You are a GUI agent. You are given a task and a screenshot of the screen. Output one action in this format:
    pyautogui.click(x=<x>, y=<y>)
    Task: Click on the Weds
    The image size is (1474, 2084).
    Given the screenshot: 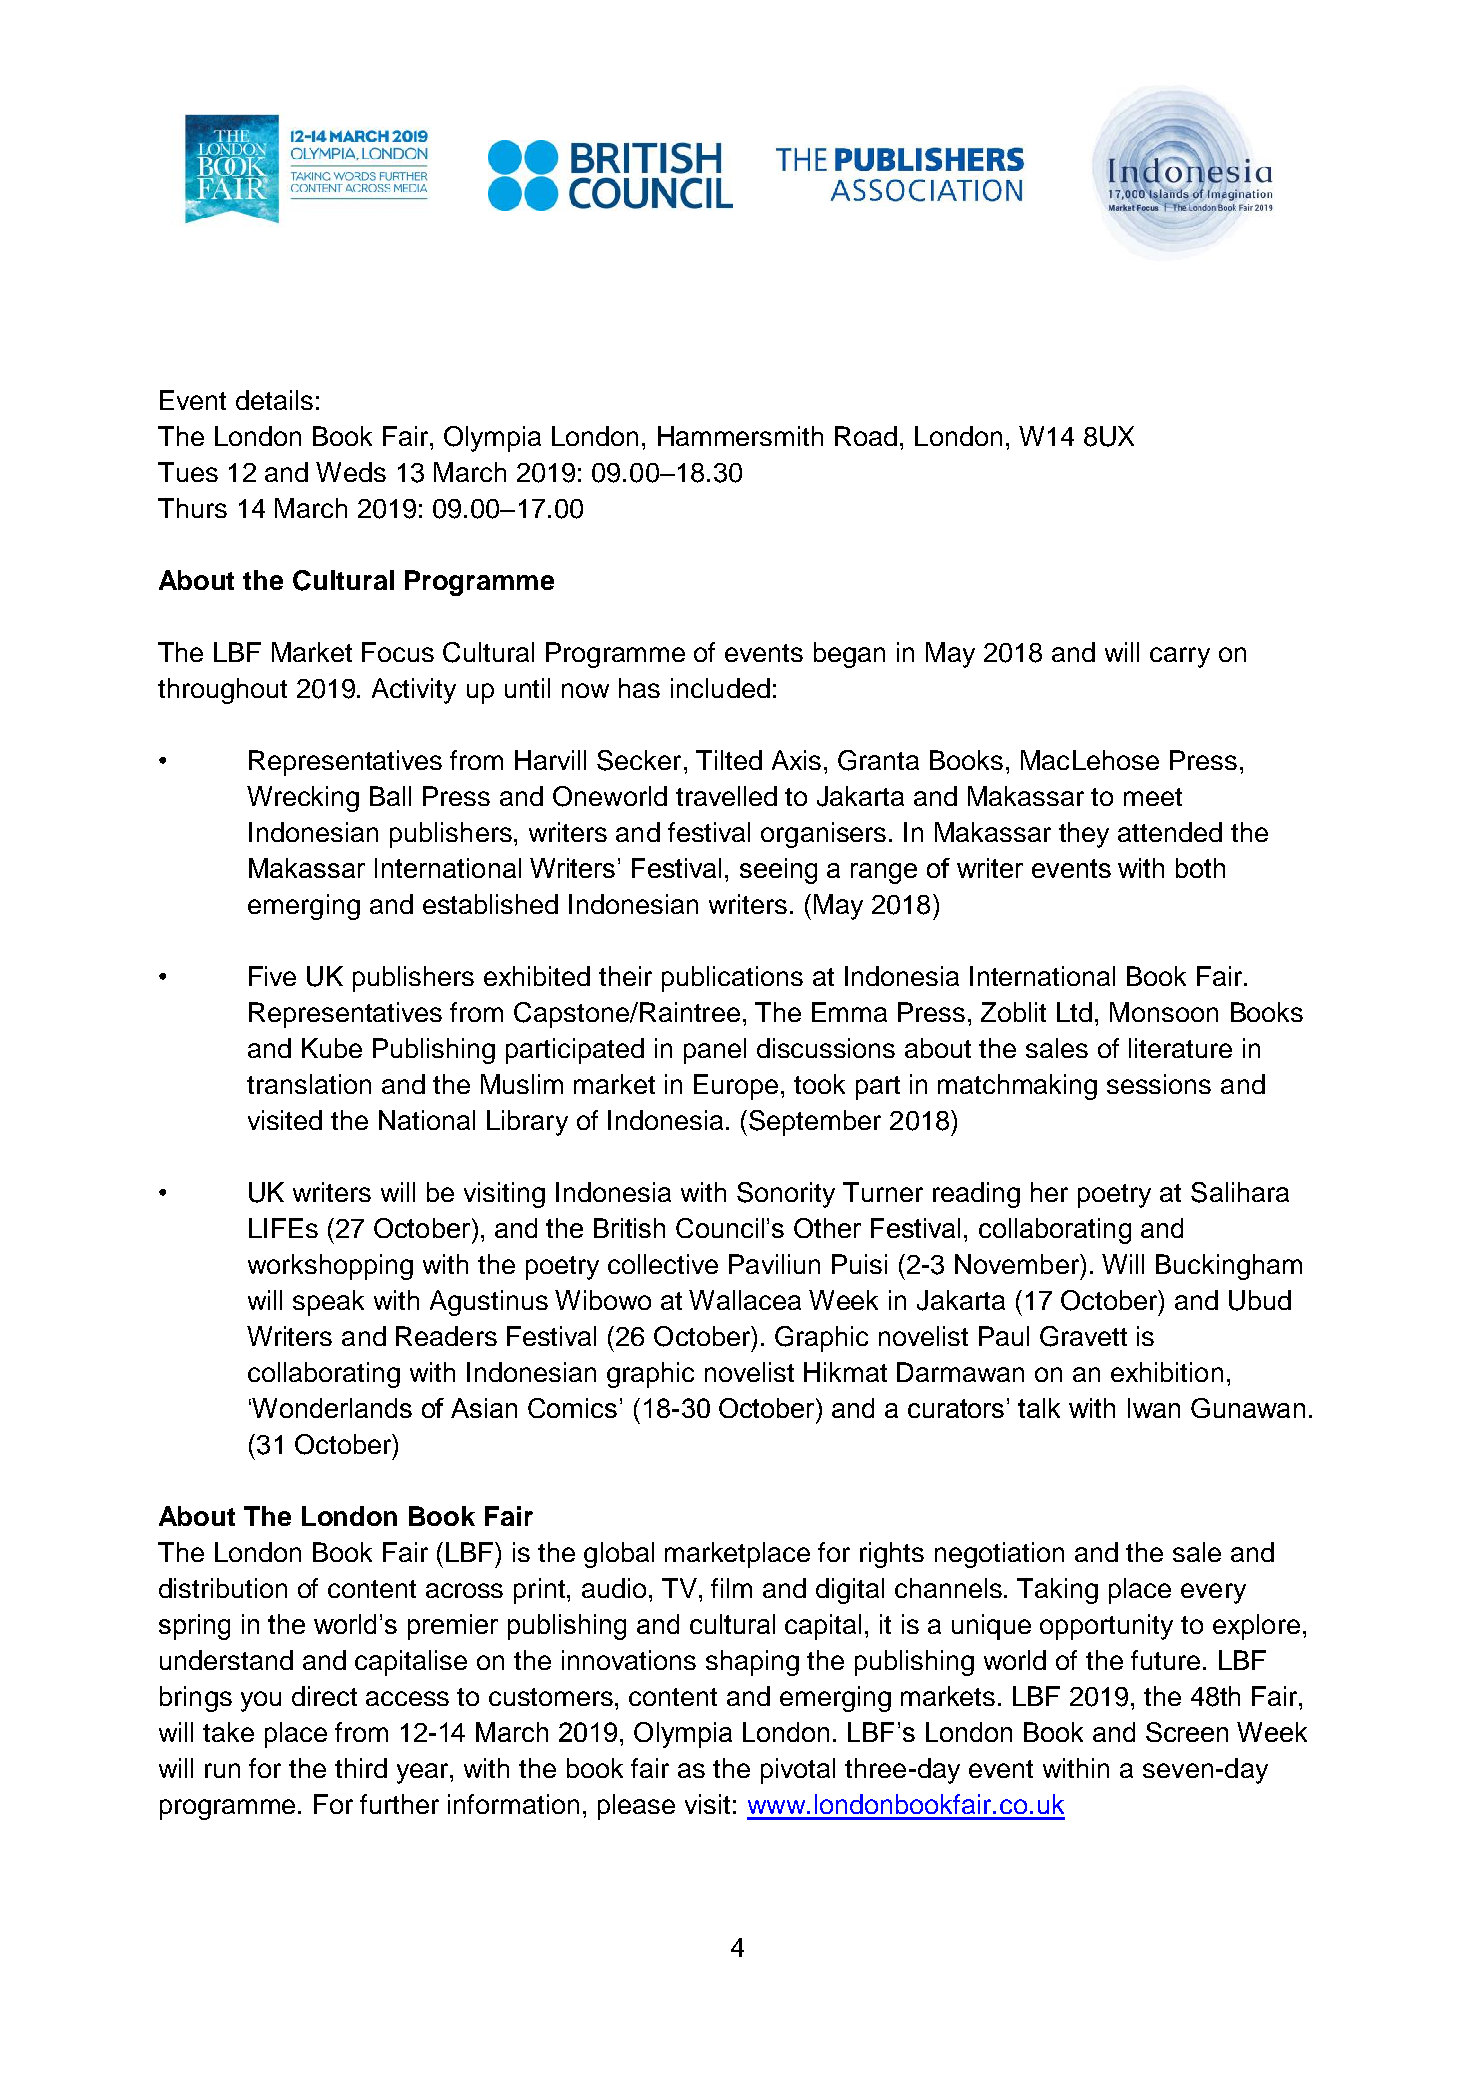 What is the action you would take?
    pyautogui.click(x=351, y=472)
